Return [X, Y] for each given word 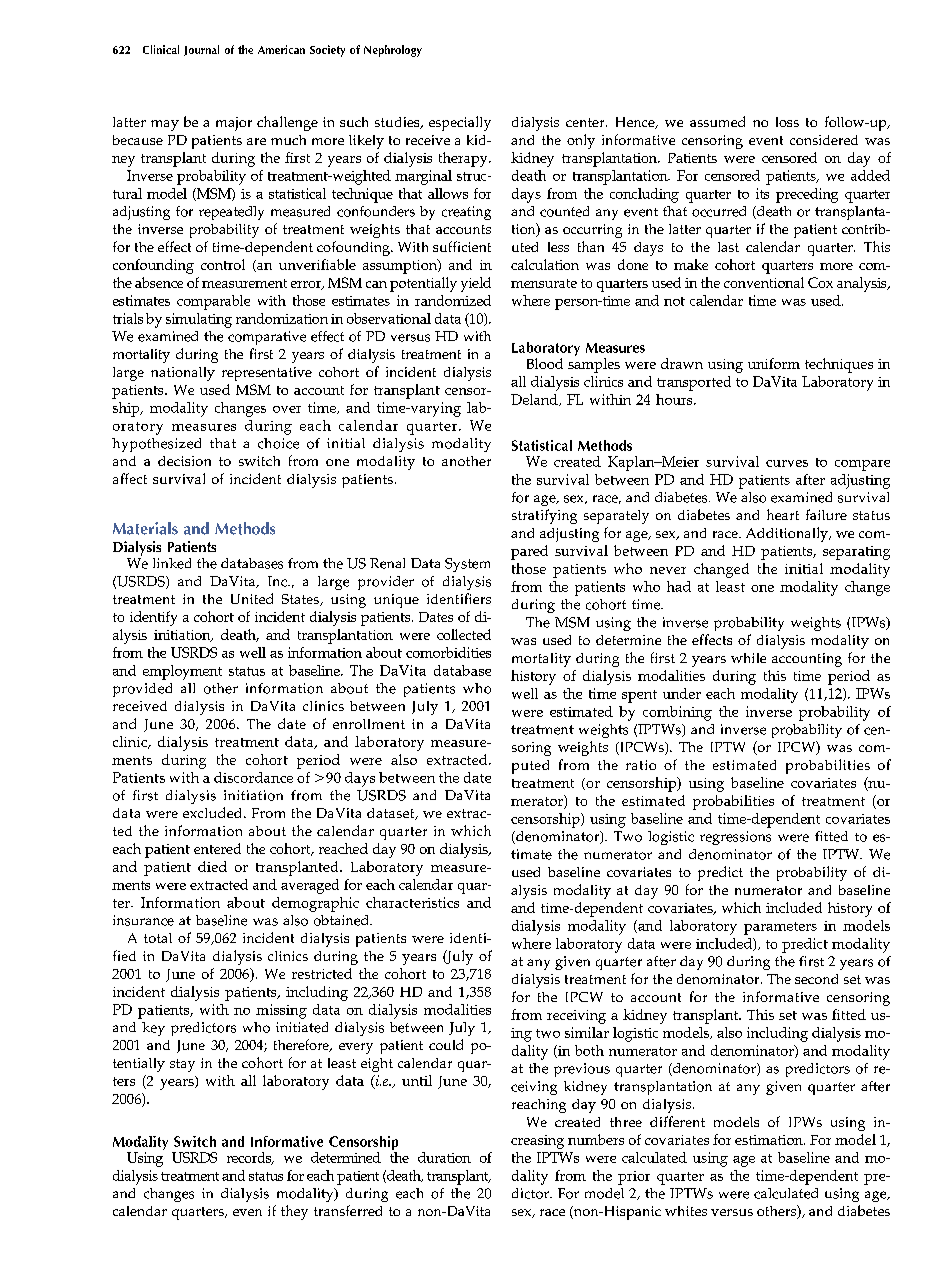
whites [686, 1211]
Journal [201, 50]
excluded [214, 812]
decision [184, 461]
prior [634, 1178]
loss [787, 122]
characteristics [412, 902]
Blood [545, 363]
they [294, 1212]
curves [787, 463]
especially [460, 123]
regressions [735, 838]
